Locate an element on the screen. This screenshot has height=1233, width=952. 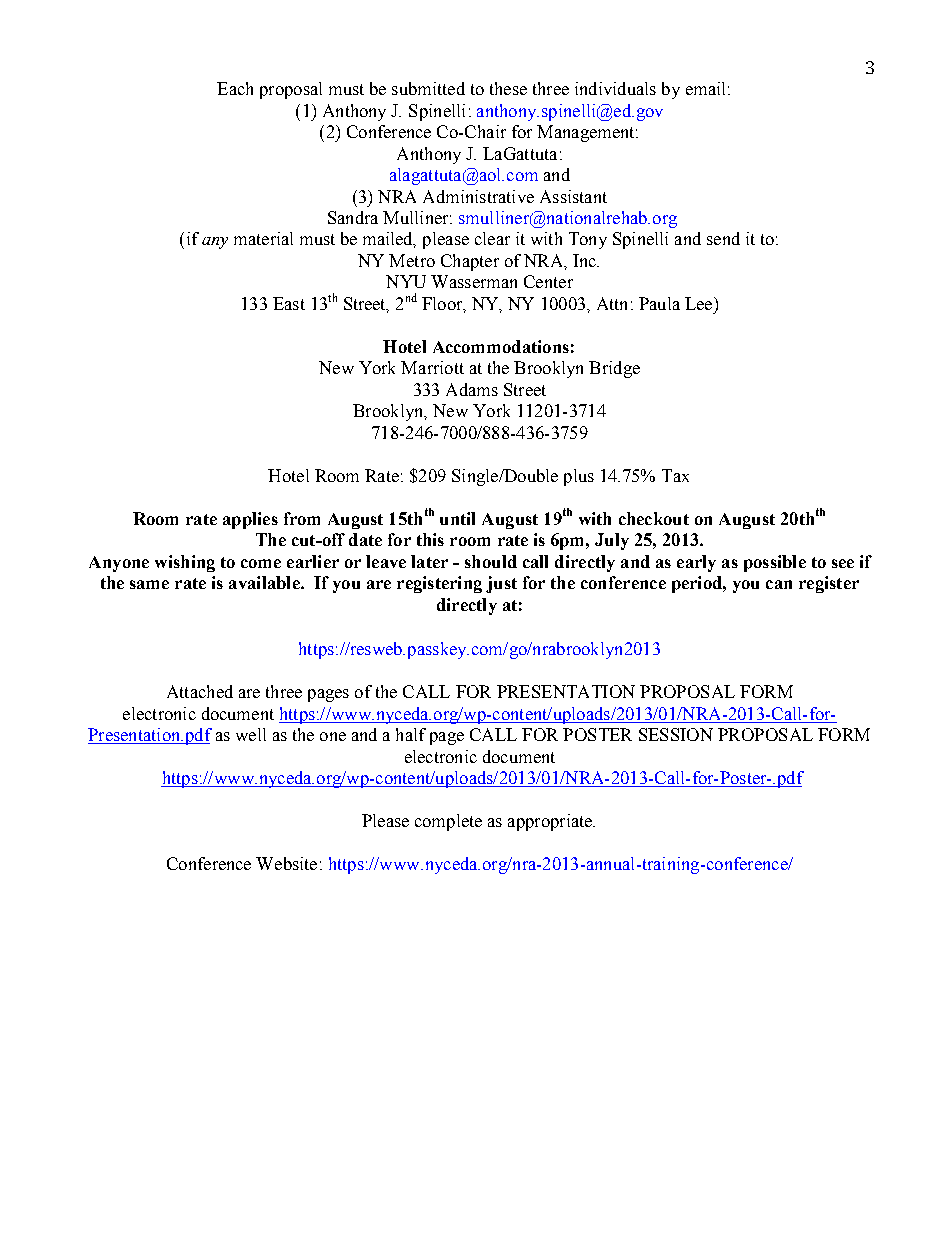
Website is located at coordinates (286, 863).
